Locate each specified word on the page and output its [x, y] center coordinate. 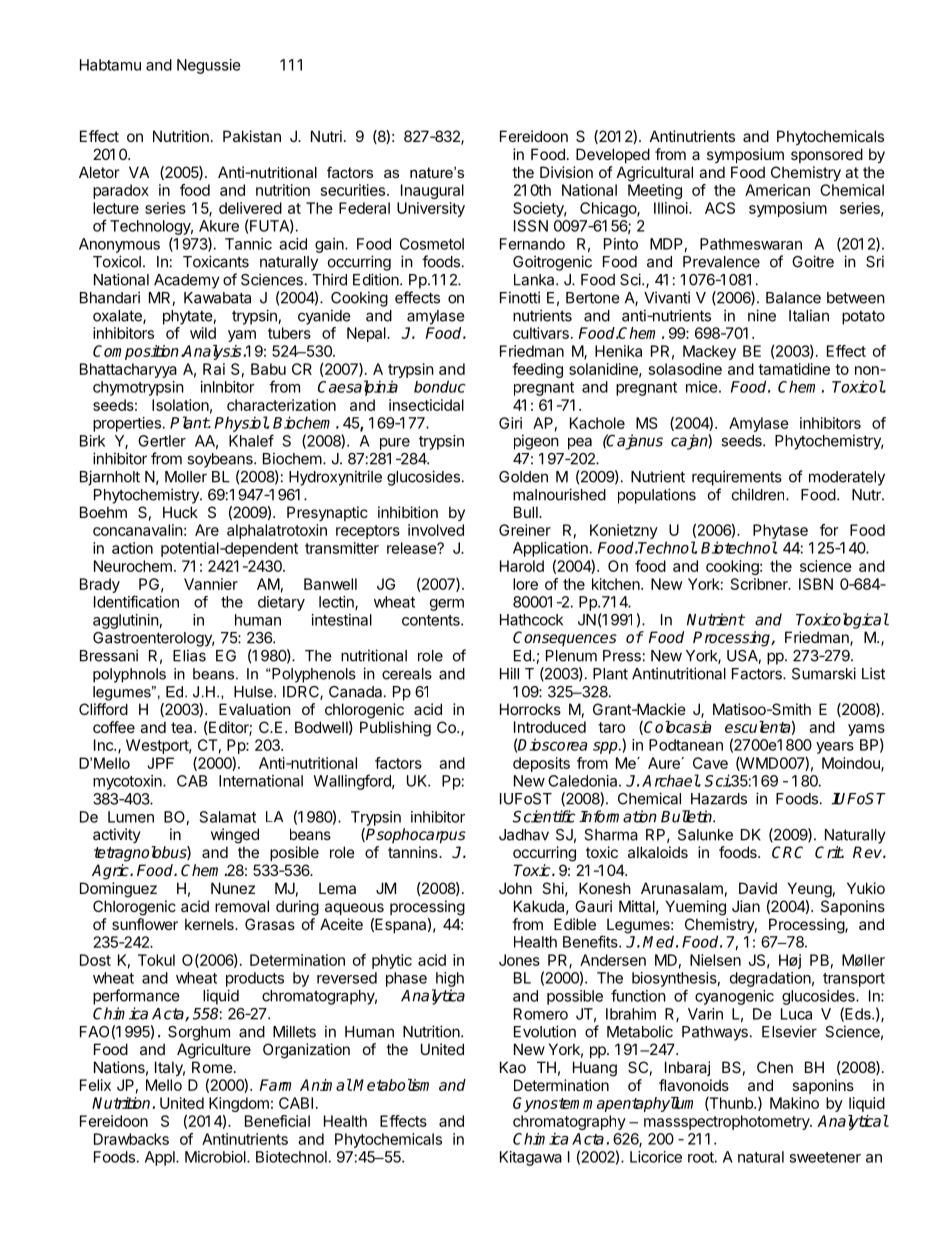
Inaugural [432, 191]
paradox [121, 191]
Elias [189, 655]
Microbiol [216, 1157]
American [777, 190]
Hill [509, 673]
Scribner [760, 584]
